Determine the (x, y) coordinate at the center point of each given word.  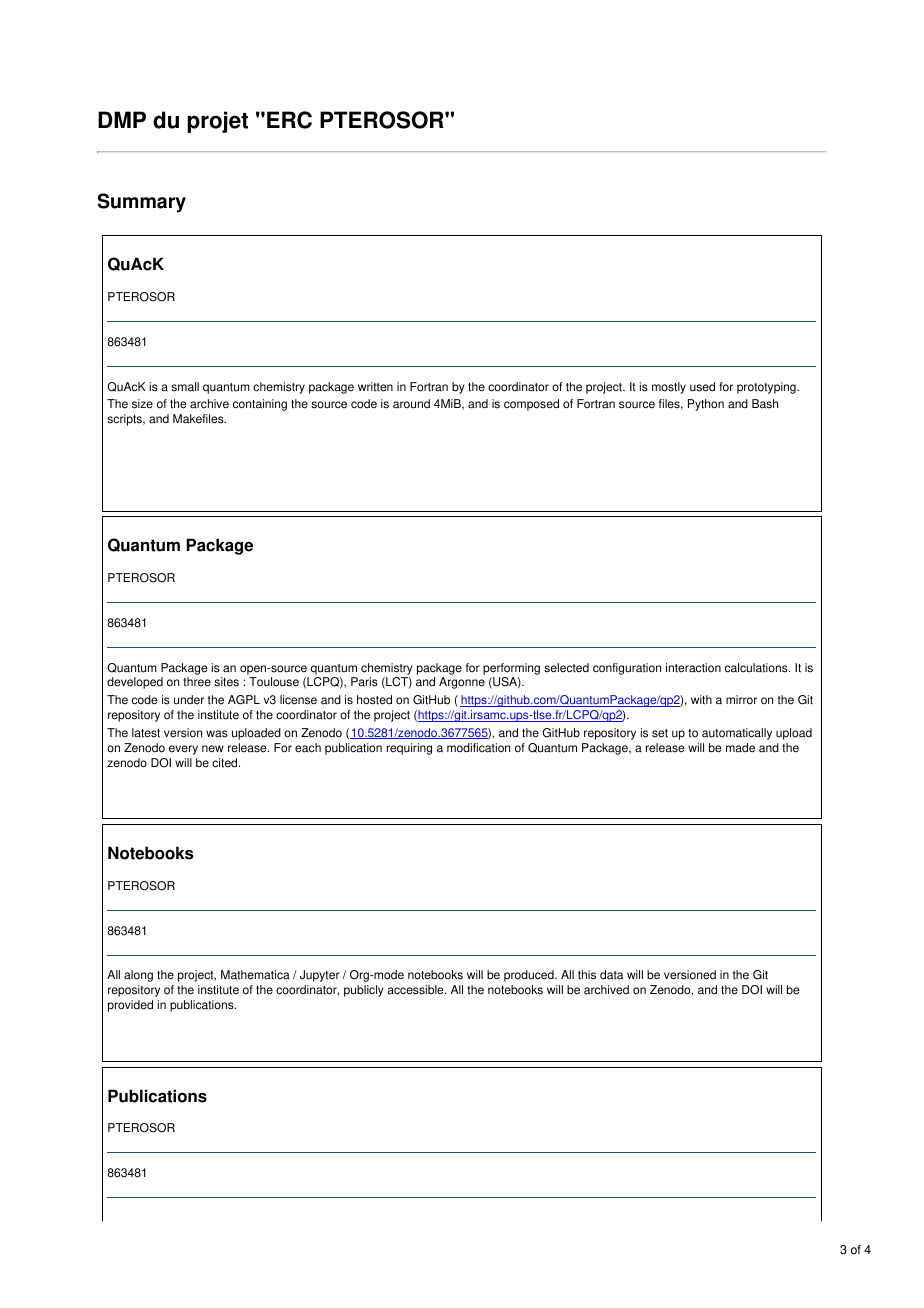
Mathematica (255, 975)
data (611, 975)
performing (511, 669)
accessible (416, 990)
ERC (289, 120)
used (702, 387)
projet (217, 122)
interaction (693, 668)
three (197, 682)
